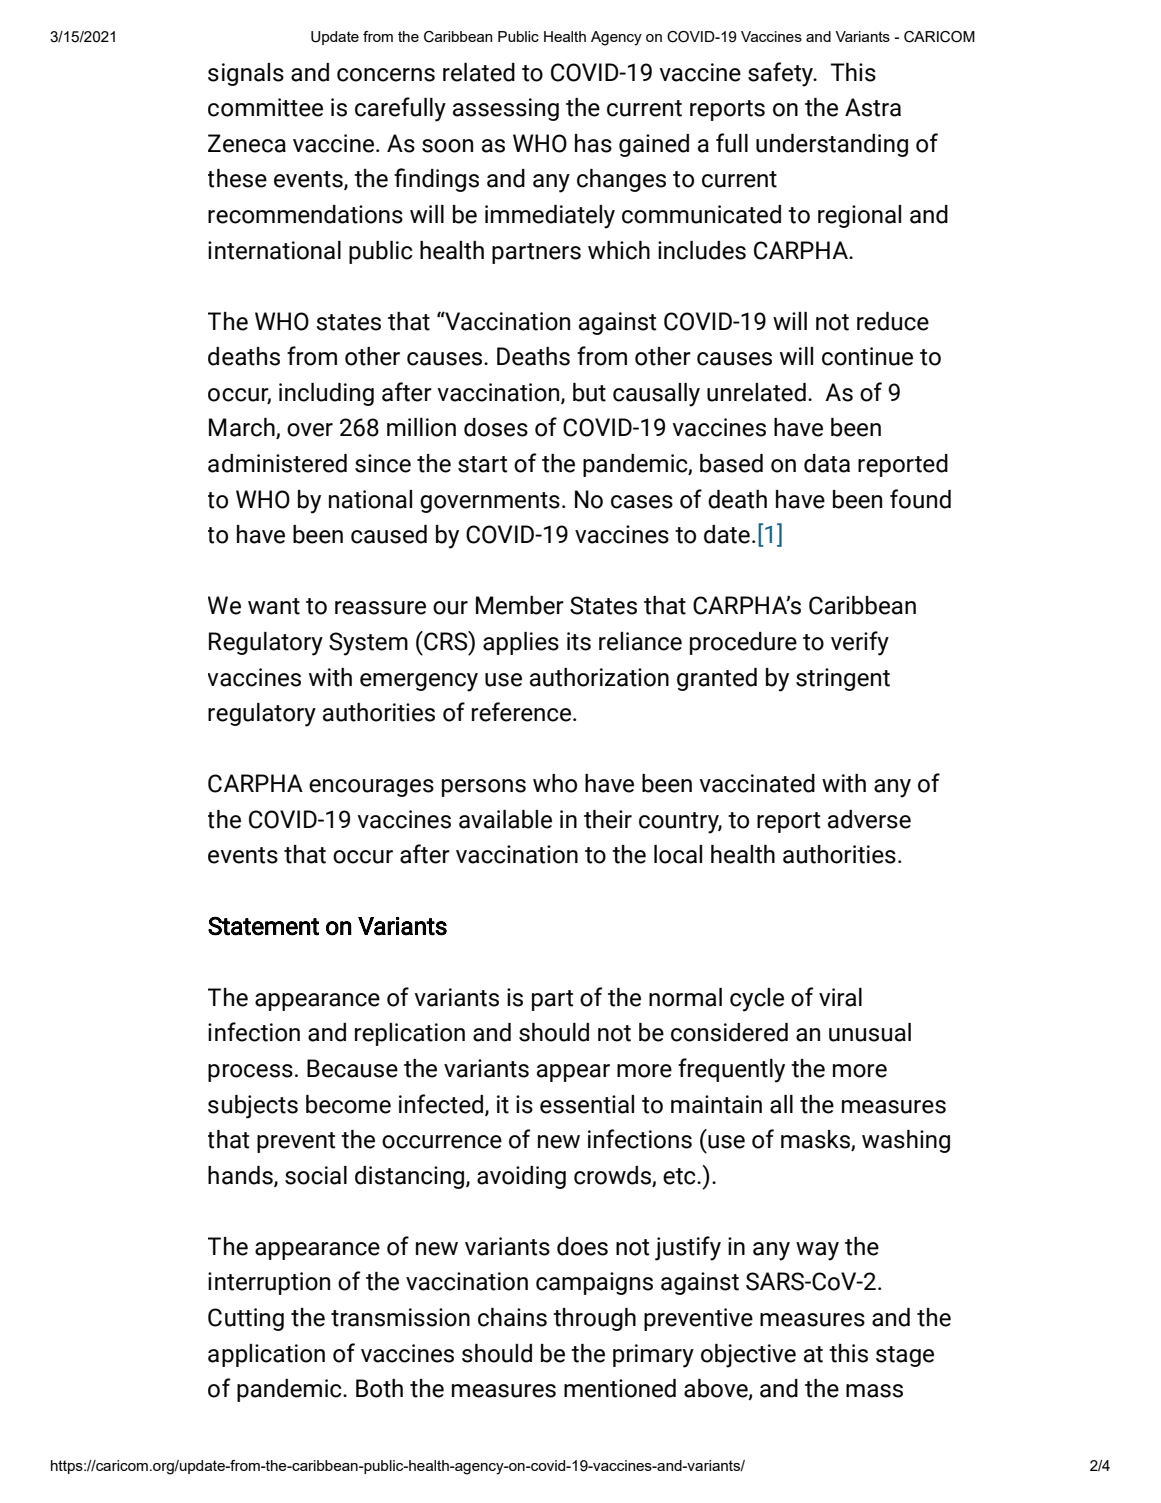 The image size is (1161, 1503). I want to click on data, so click(827, 463).
